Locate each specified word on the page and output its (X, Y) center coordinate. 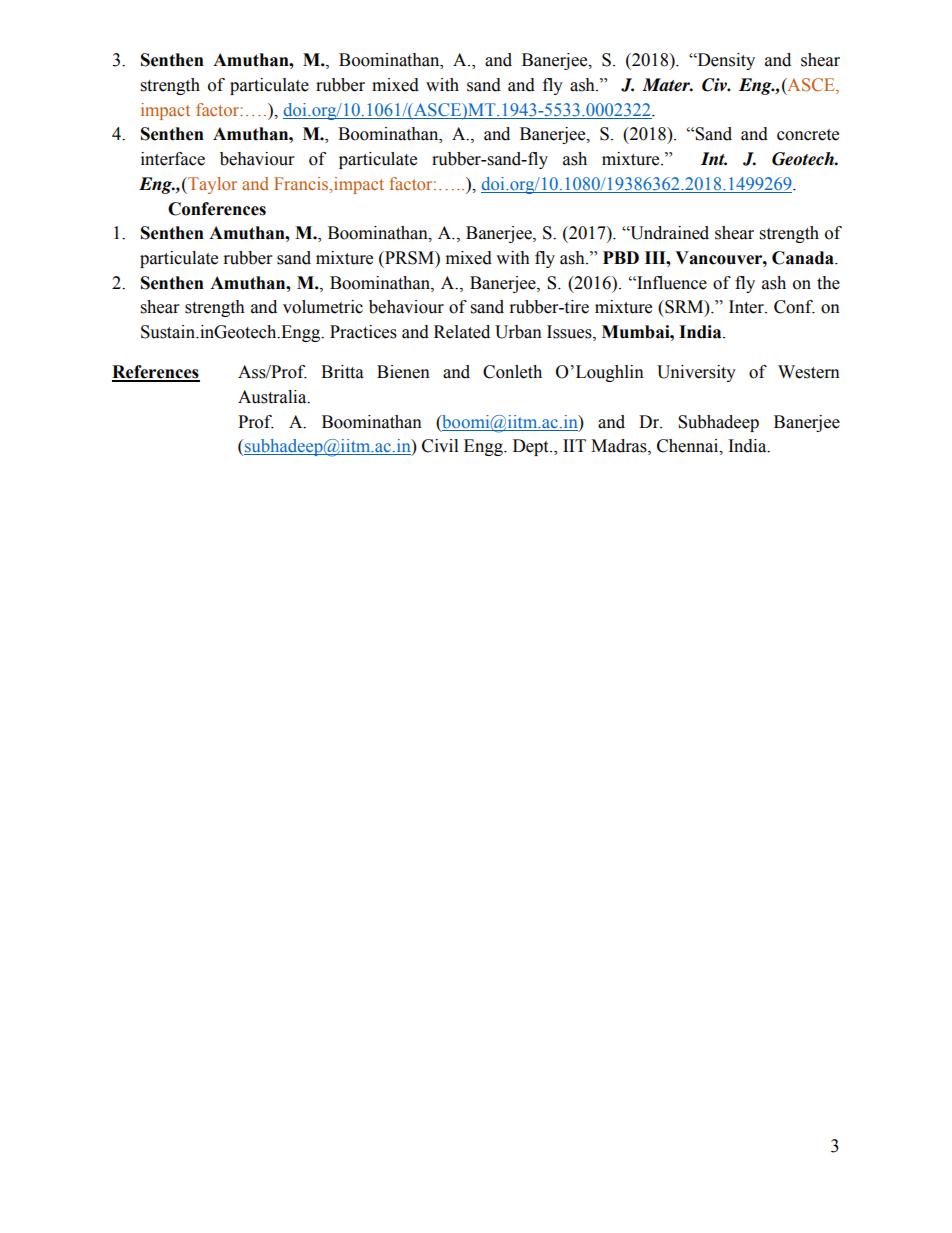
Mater (667, 85)
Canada (804, 258)
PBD (621, 257)
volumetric (323, 307)
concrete (808, 135)
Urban (518, 332)
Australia (273, 397)
